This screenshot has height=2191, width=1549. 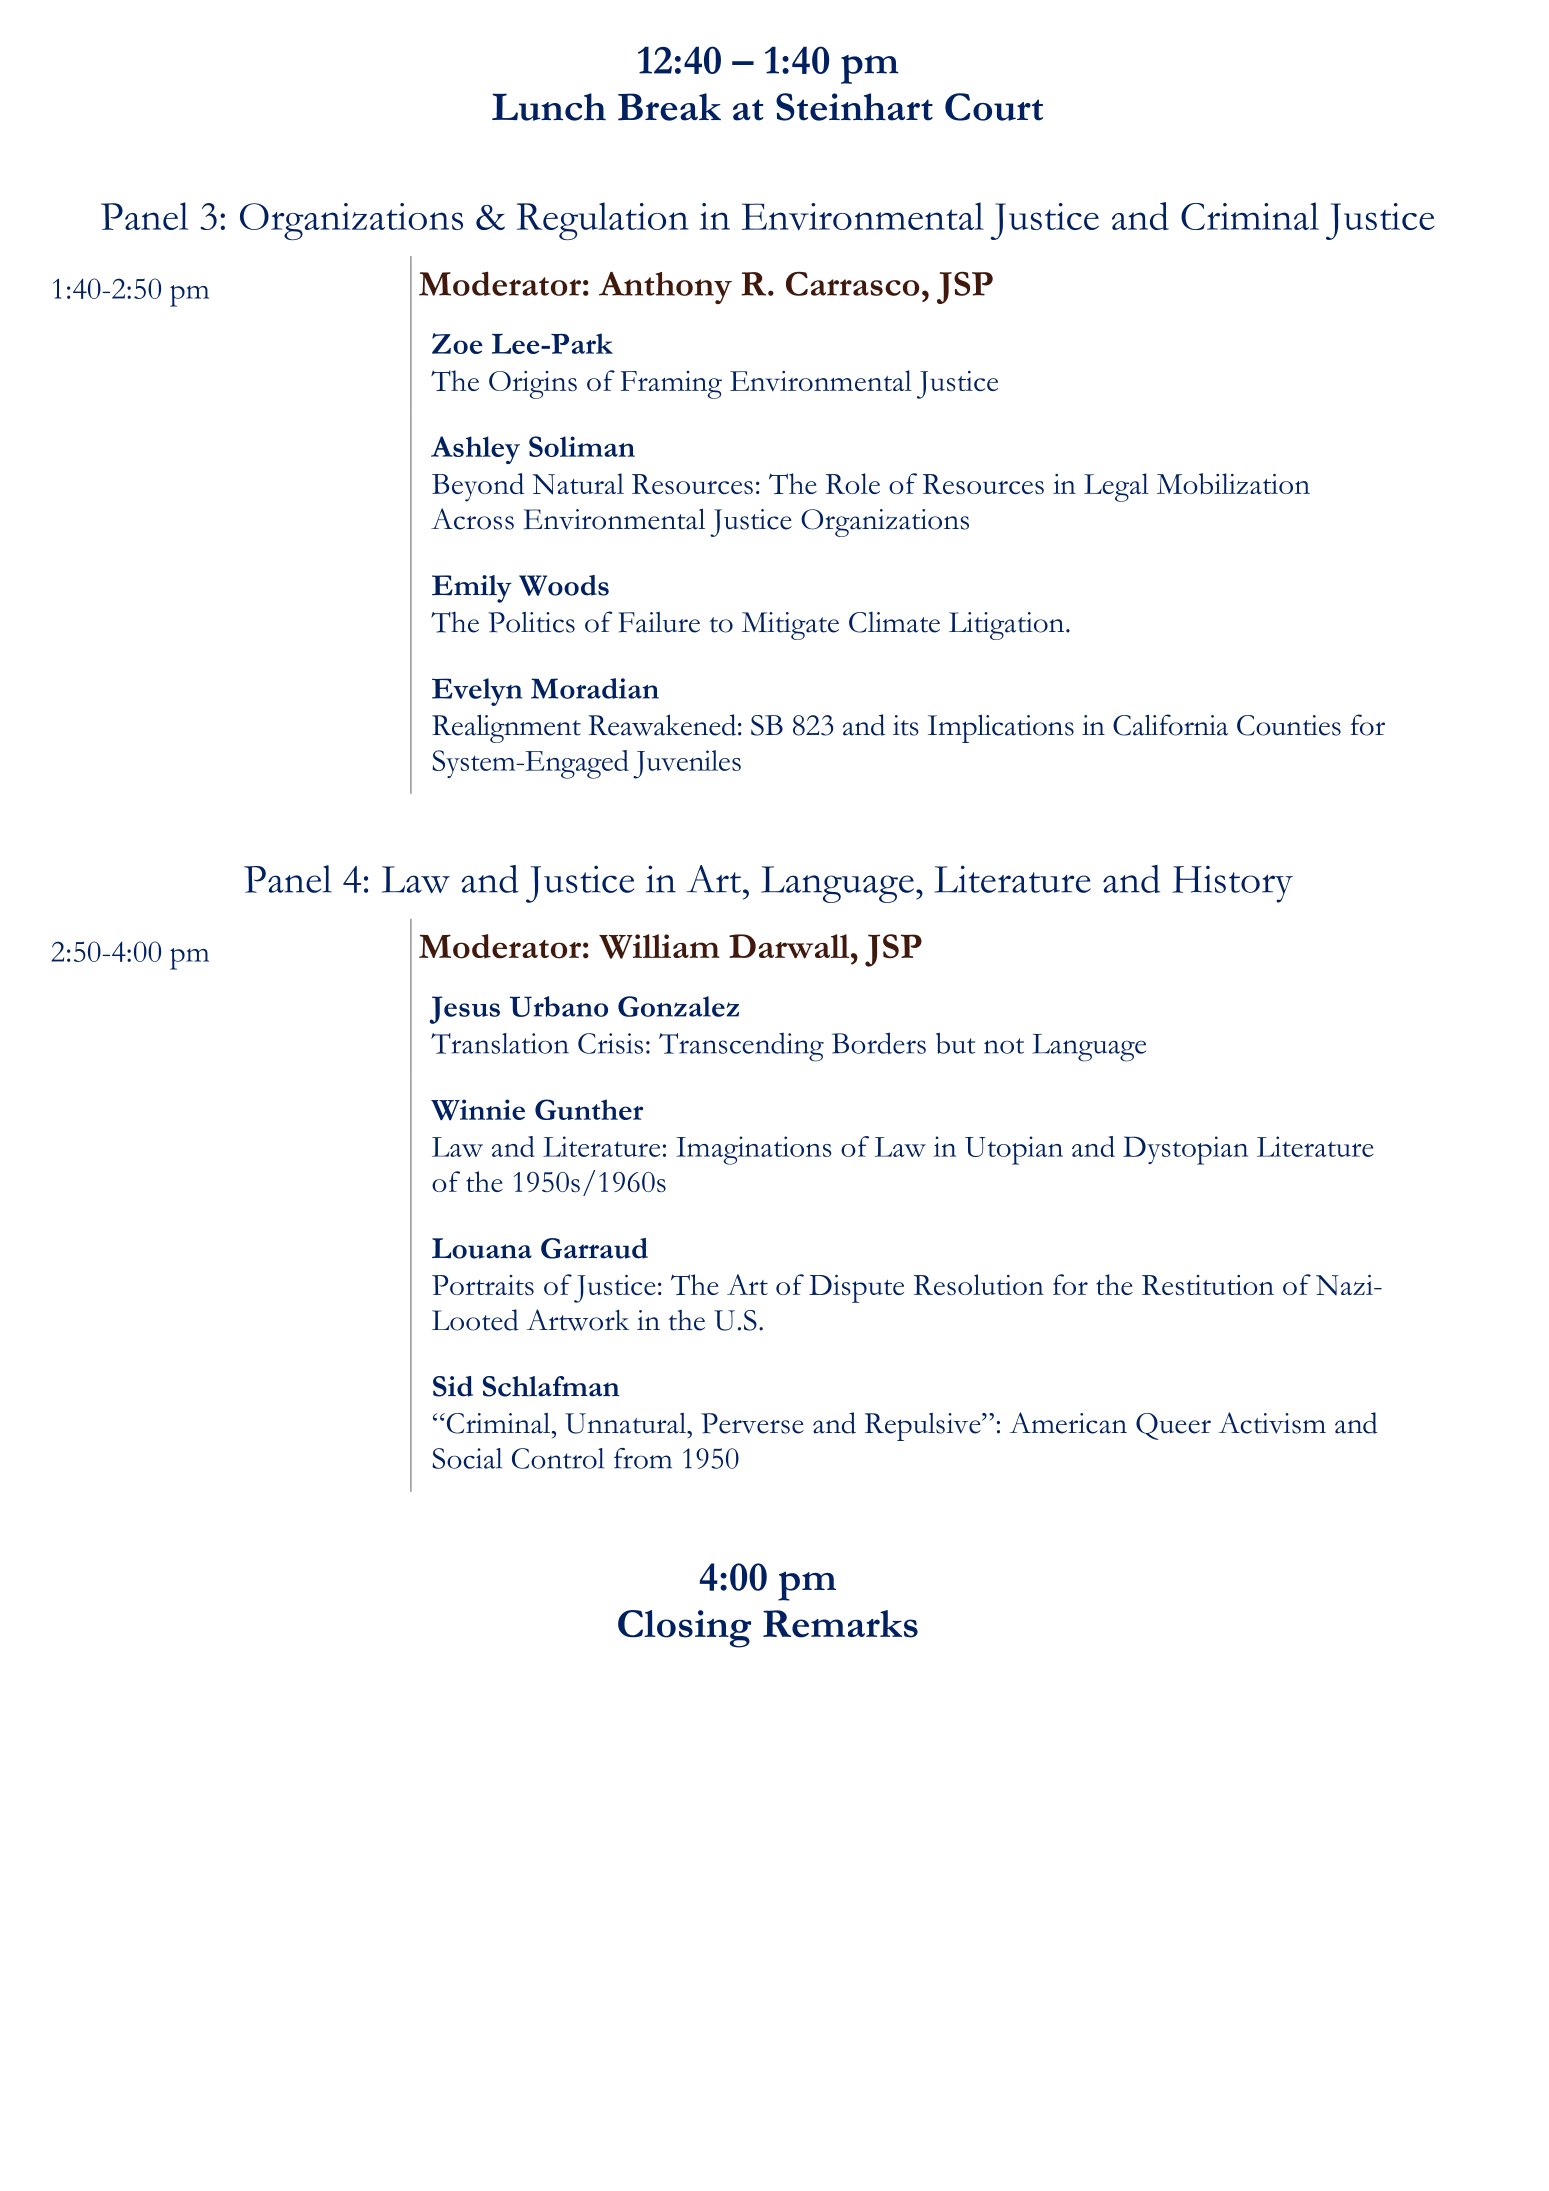 What do you see at coordinates (549, 107) in the screenshot?
I see `Lunch` at bounding box center [549, 107].
